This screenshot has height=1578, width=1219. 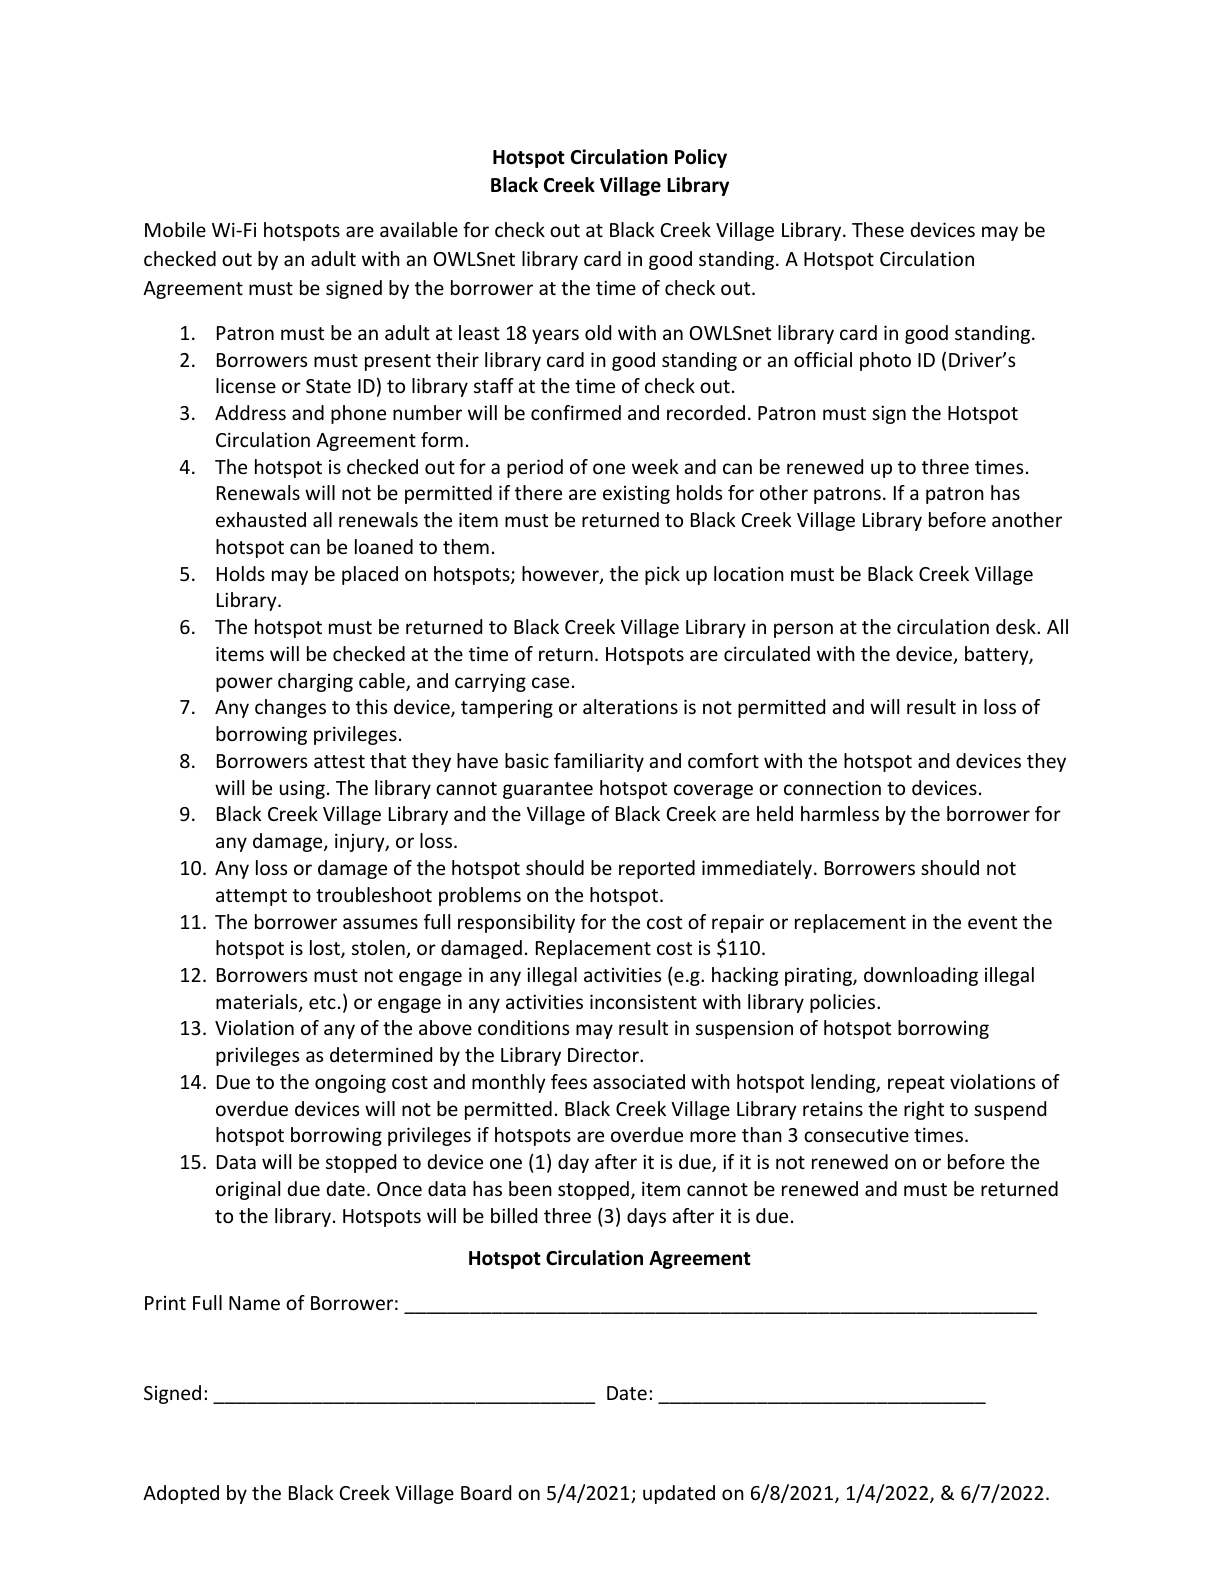 I want to click on Board, so click(x=486, y=1492).
